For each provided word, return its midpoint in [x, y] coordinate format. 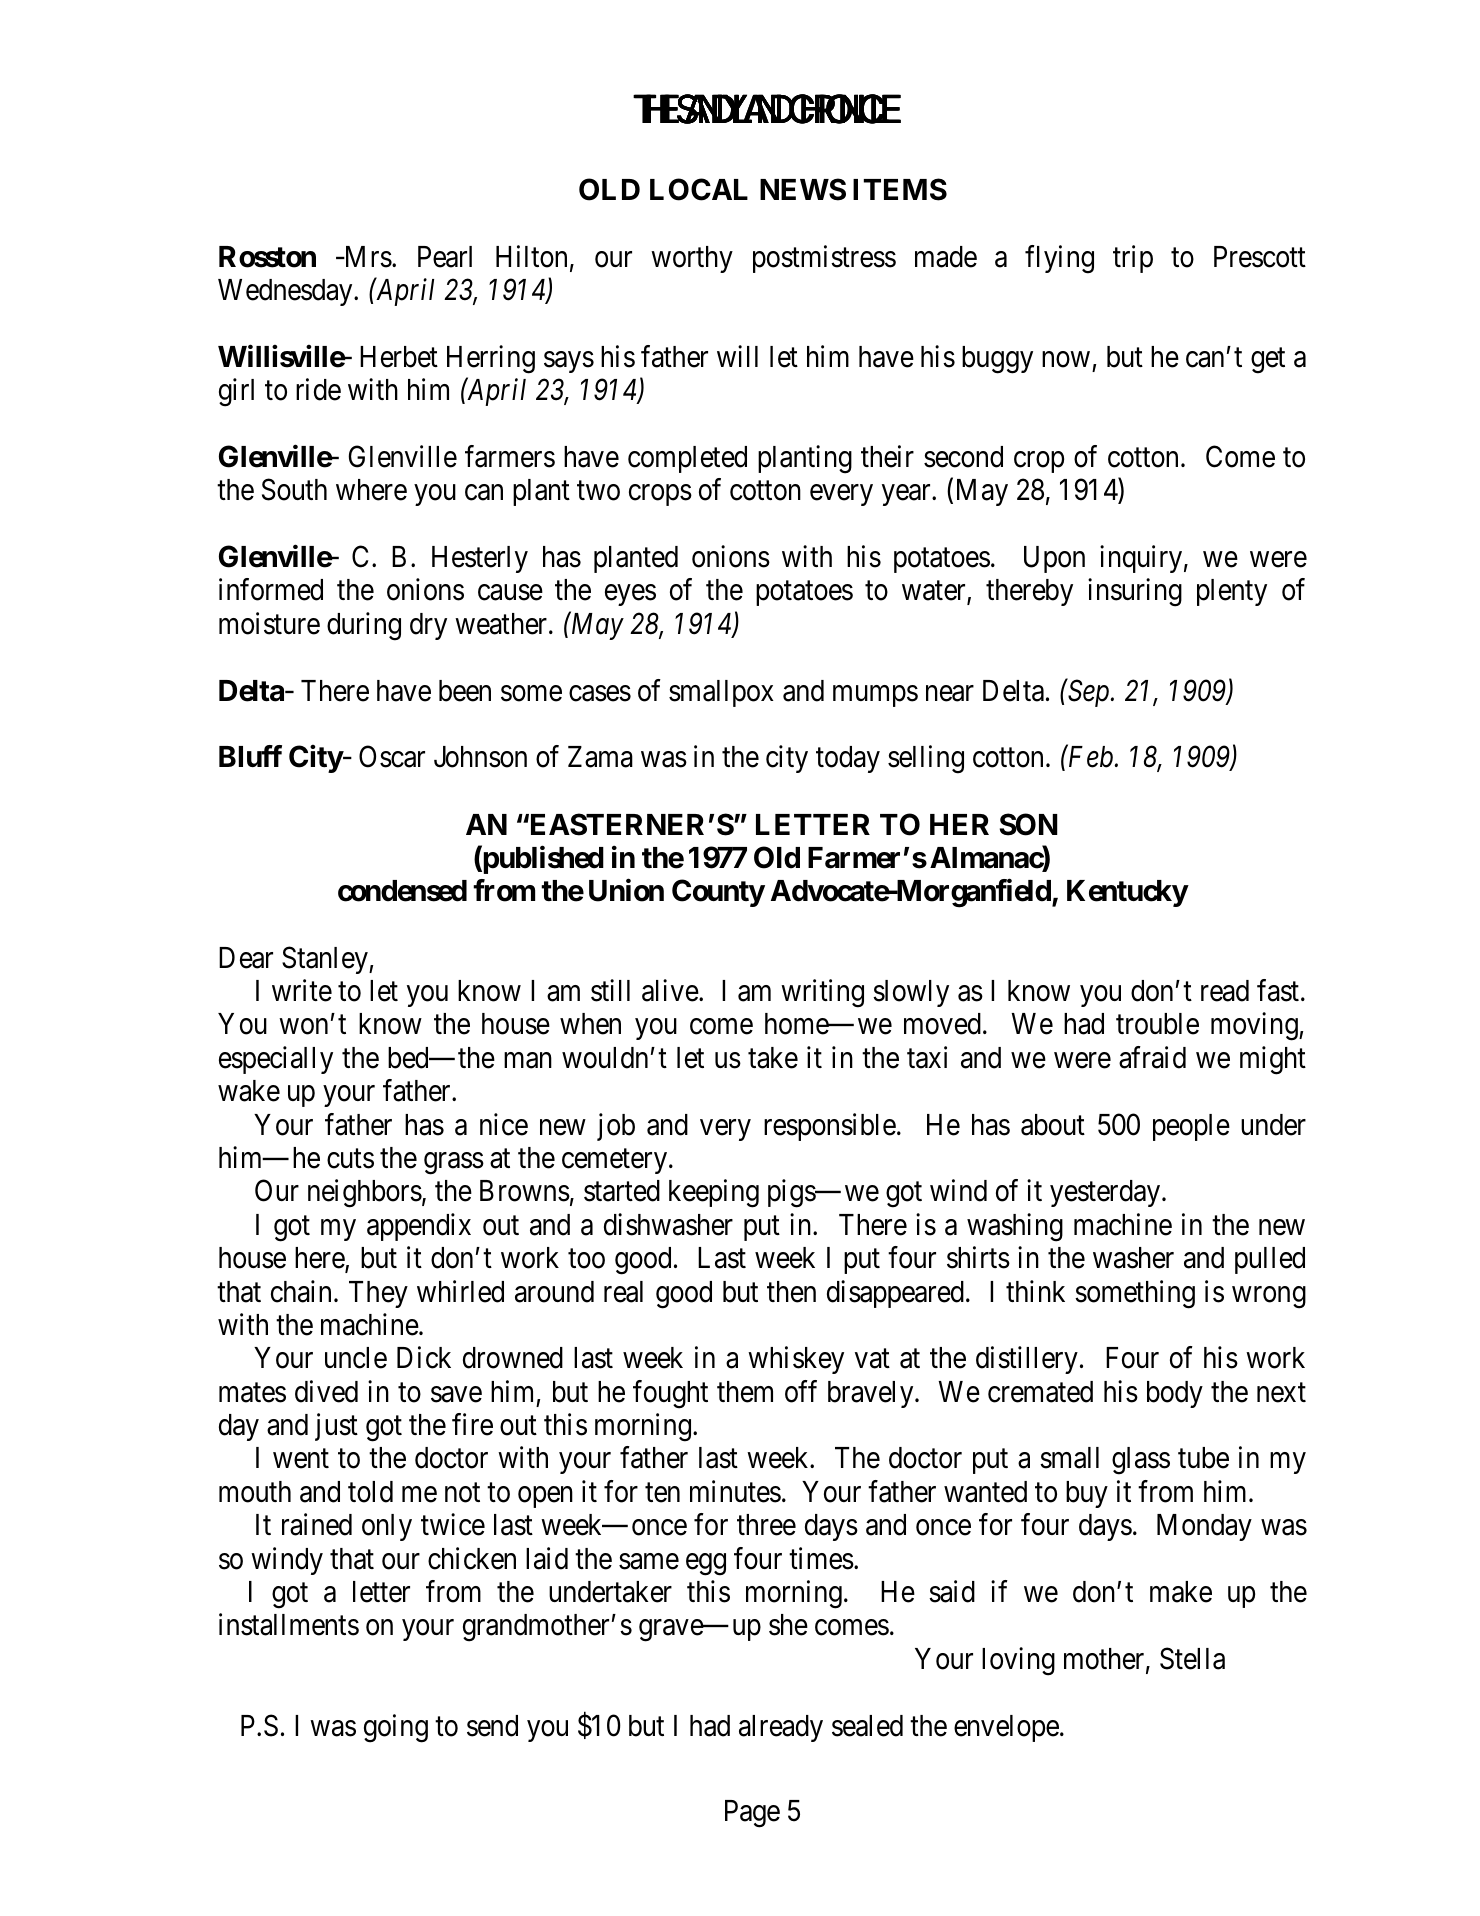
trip [1133, 259]
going [396, 1728]
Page [752, 1814]
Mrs [367, 257]
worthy [692, 259]
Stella [1192, 1658]
